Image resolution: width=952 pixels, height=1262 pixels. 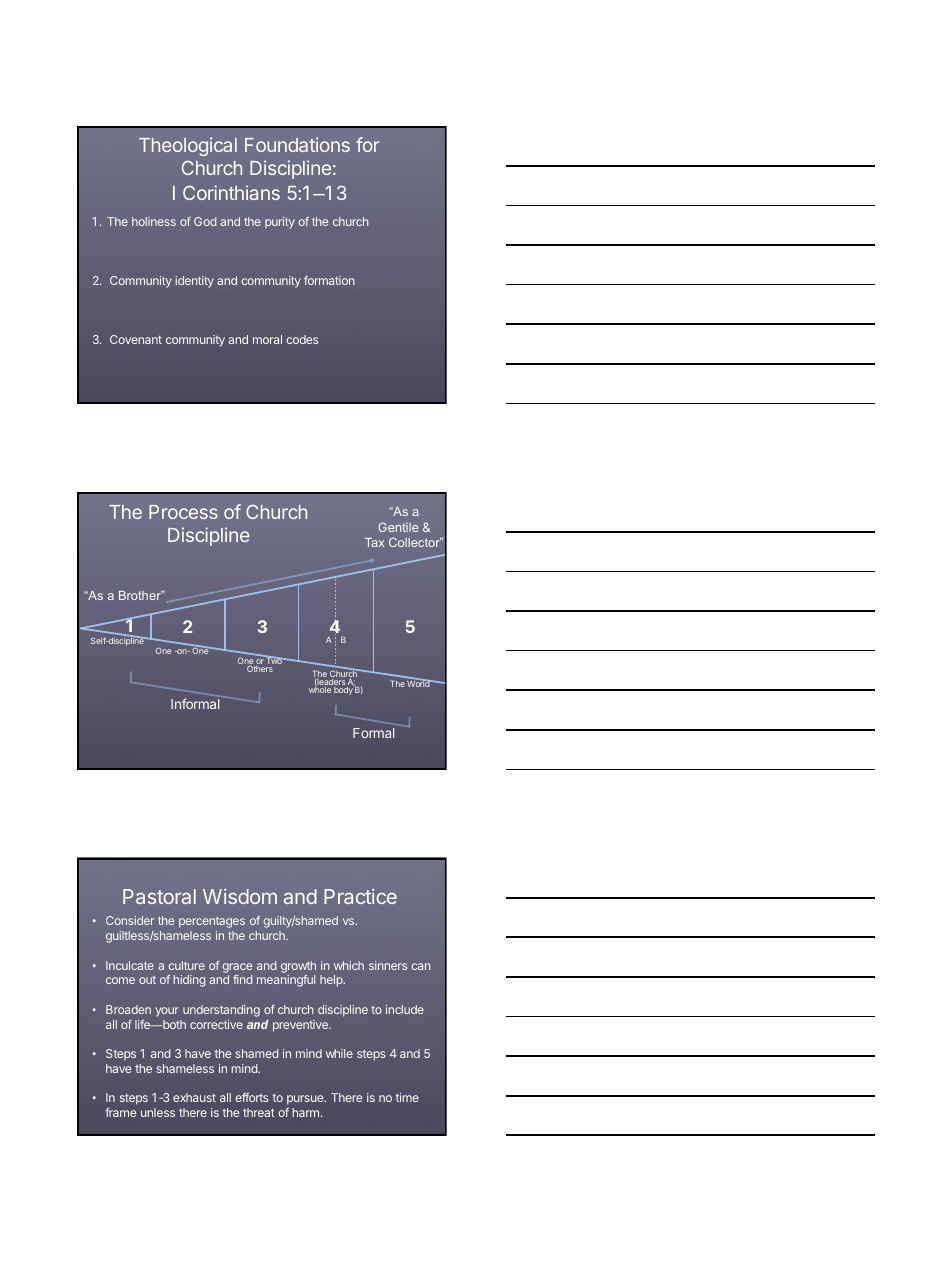 What do you see at coordinates (159, 896) in the page?
I see `Pastoral` at bounding box center [159, 896].
